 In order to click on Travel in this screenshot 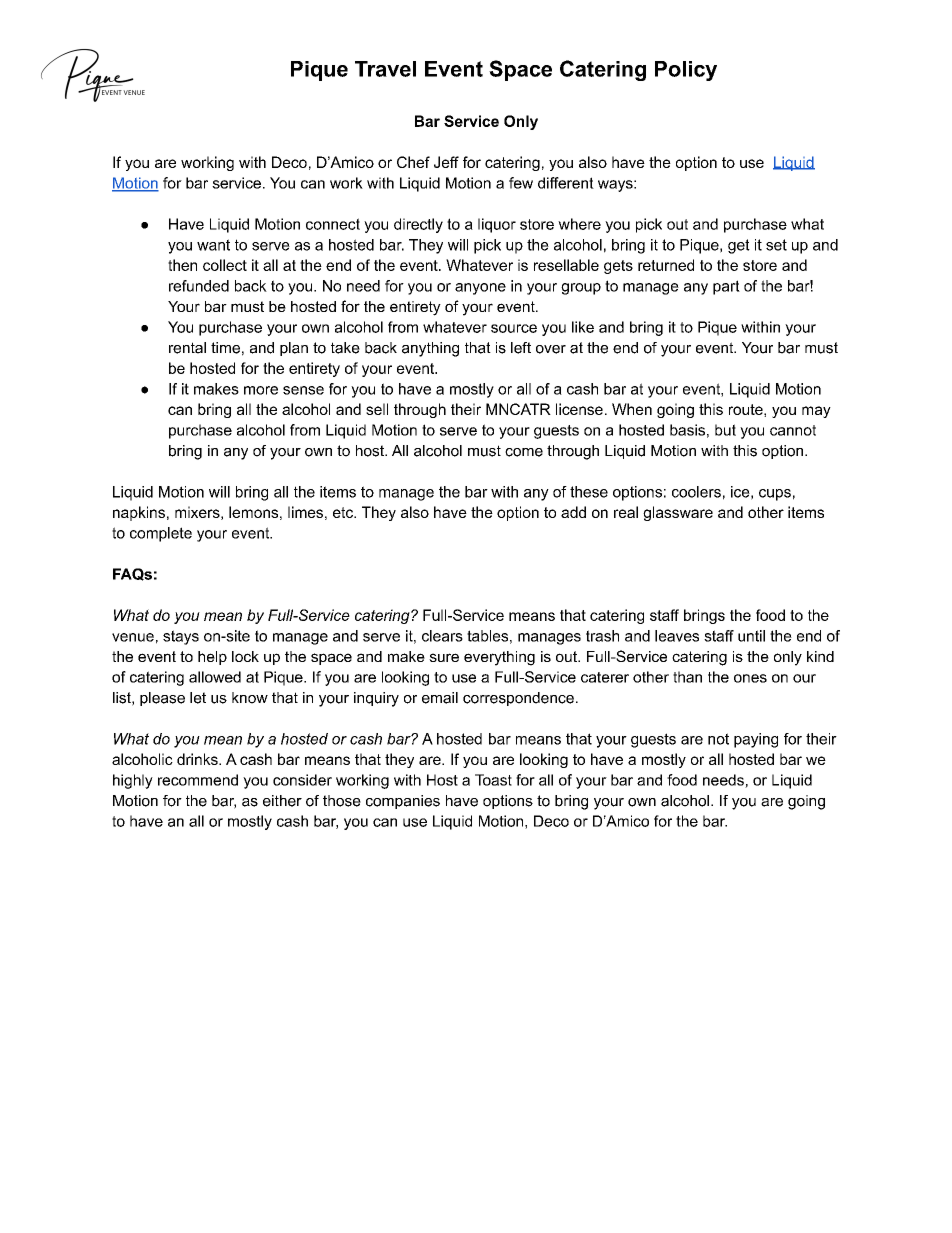, I will do `click(385, 69)`.
